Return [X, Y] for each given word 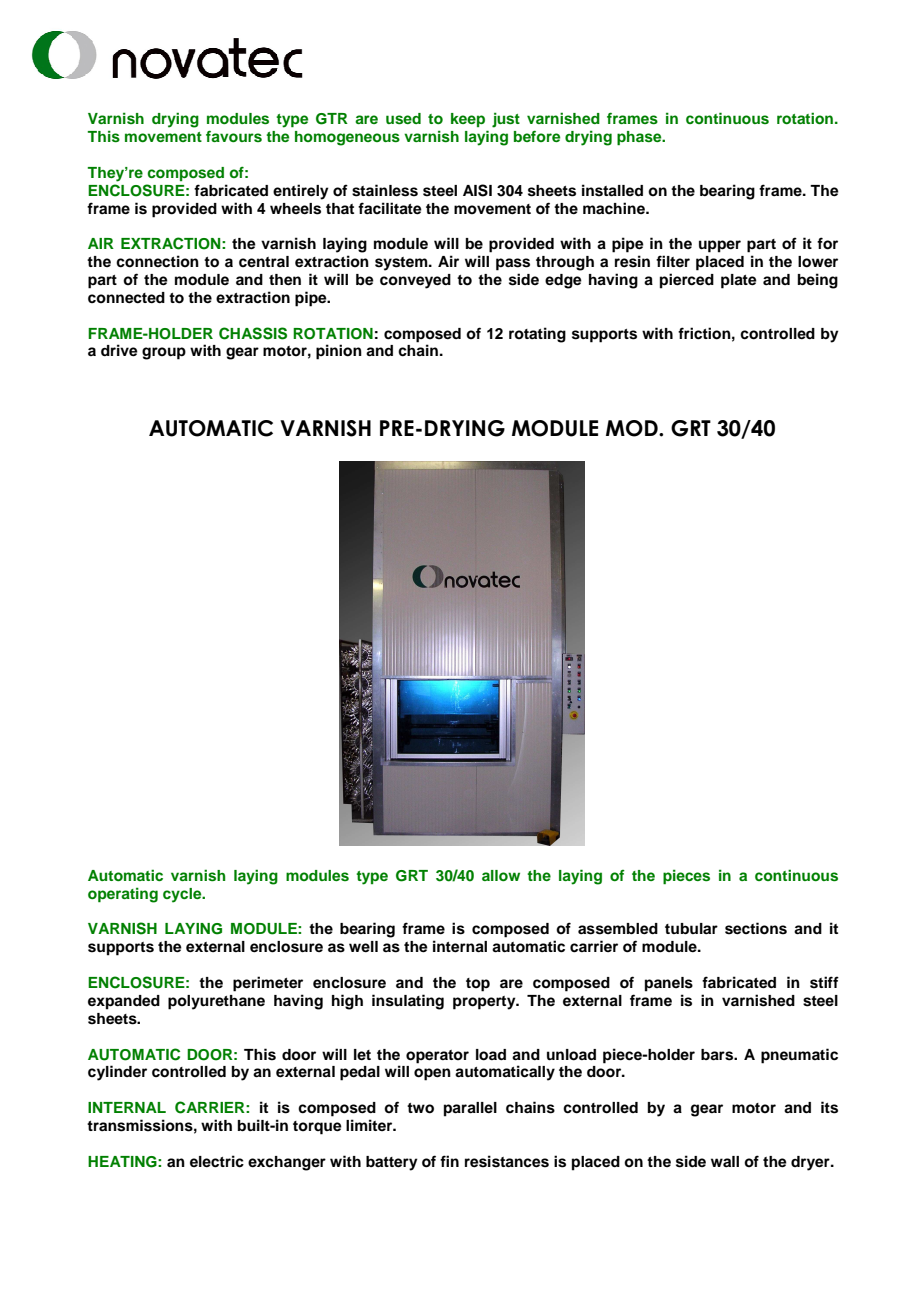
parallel [470, 1109]
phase [640, 138]
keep [468, 120]
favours [234, 136]
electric [217, 1161]
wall [725, 1161]
